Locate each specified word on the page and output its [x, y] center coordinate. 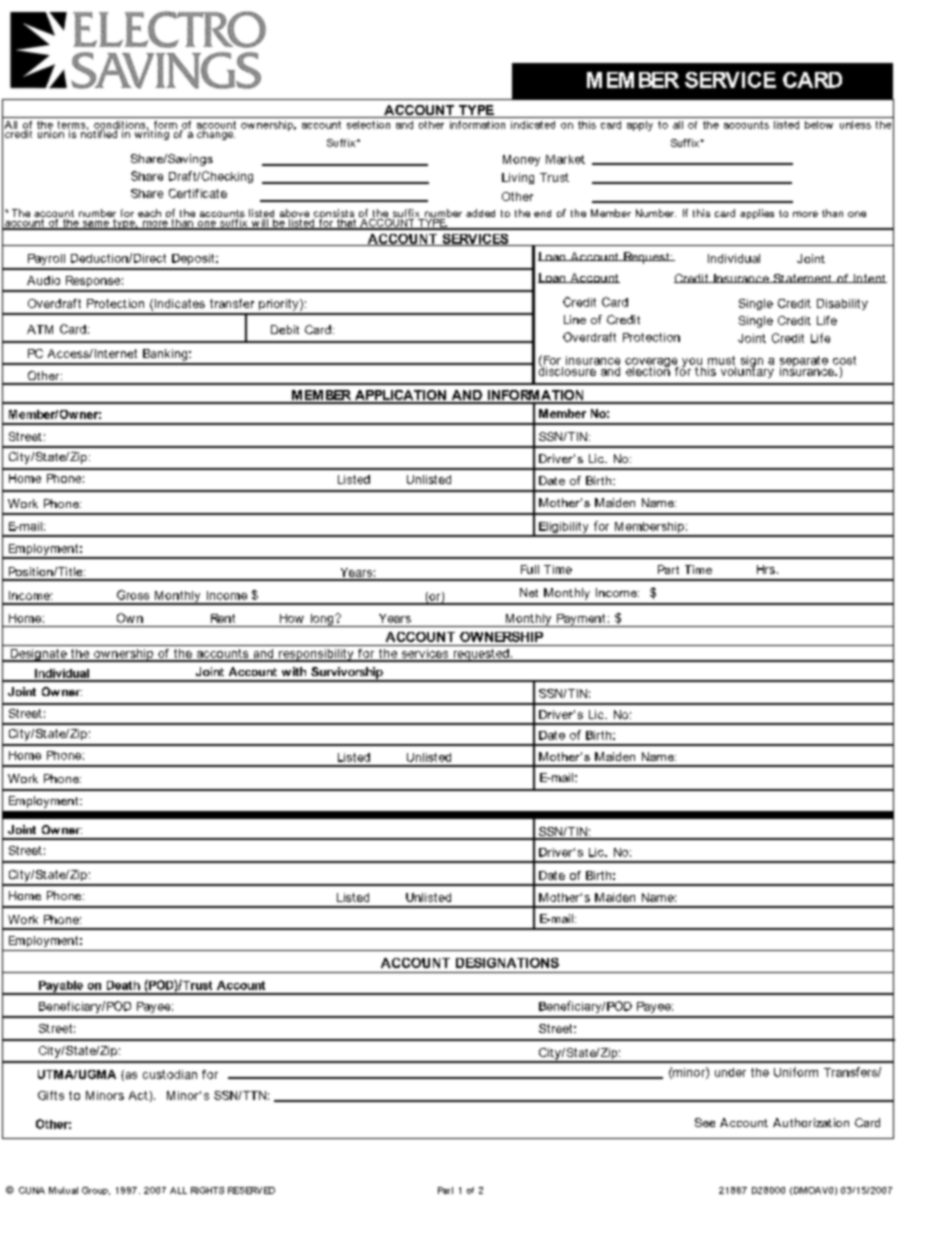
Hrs [766, 569]
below [819, 125]
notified [100, 132]
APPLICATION [400, 396]
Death [123, 985]
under [730, 1072]
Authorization [811, 1122]
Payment [581, 620]
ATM [40, 329]
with [294, 671]
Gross [133, 595]
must [721, 360]
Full [530, 569]
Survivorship [347, 674]
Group [96, 1191]
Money [521, 160]
